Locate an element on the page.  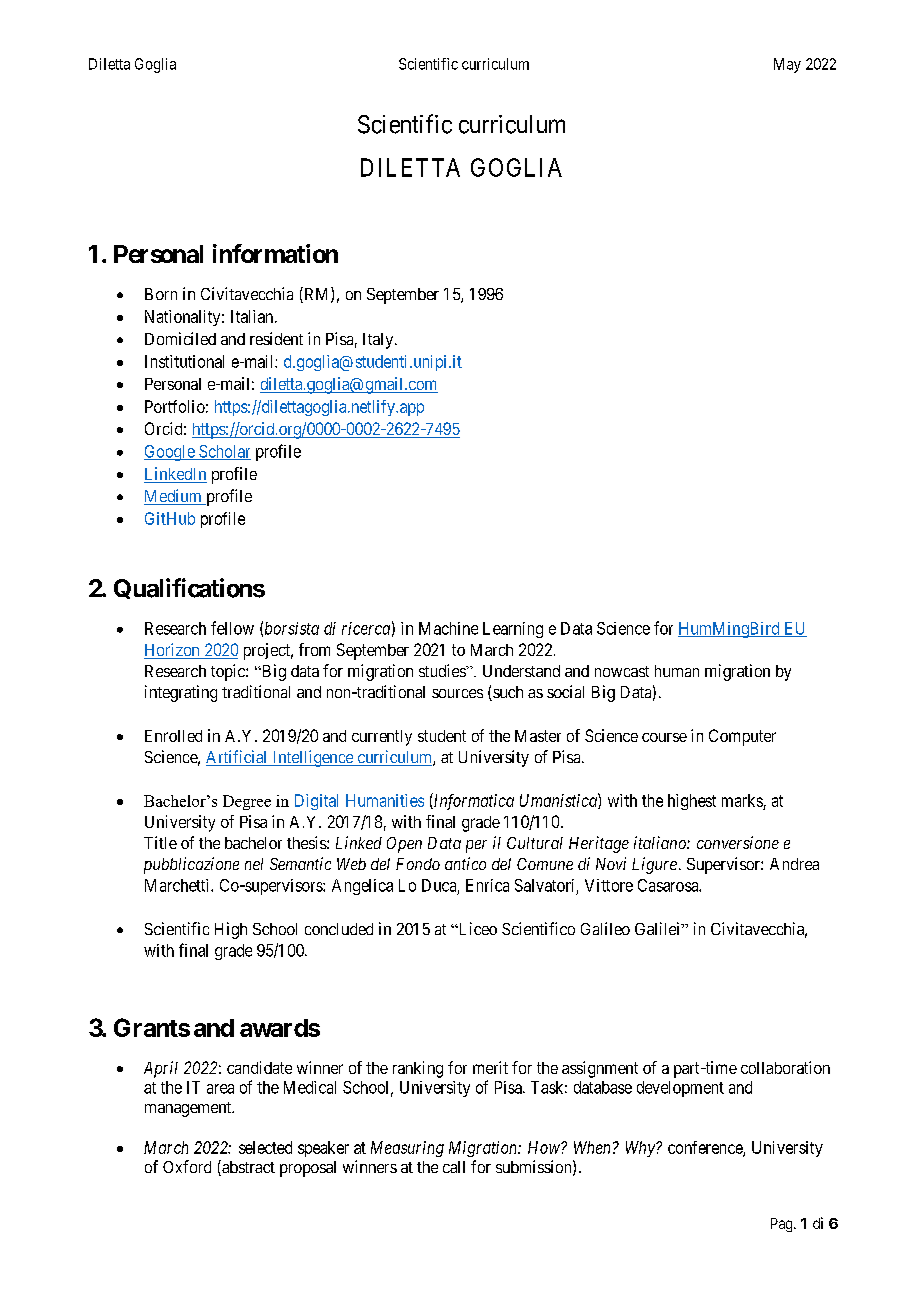
resident is located at coordinates (276, 338).
